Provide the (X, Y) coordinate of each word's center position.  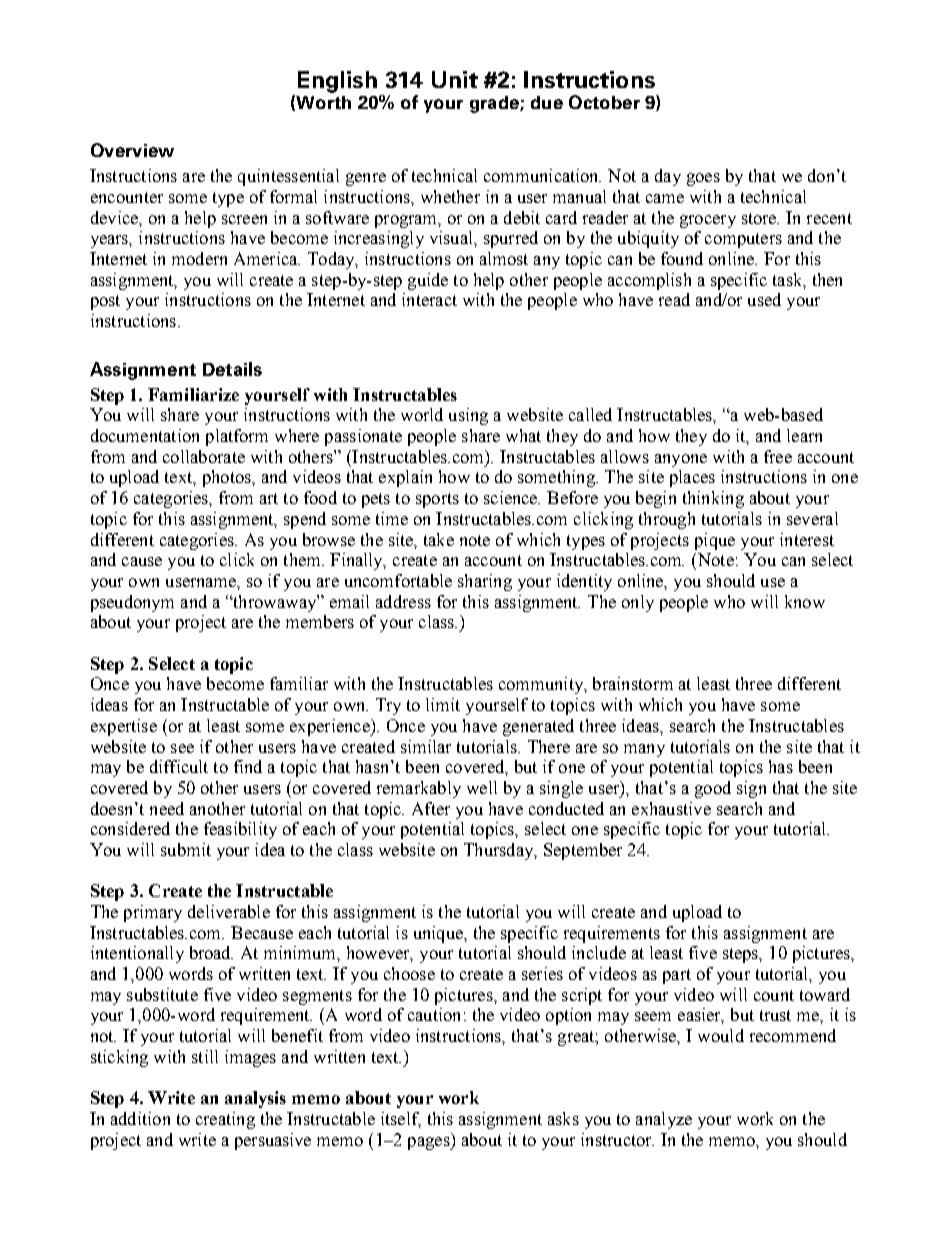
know (805, 601)
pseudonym (132, 603)
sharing (485, 582)
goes (703, 179)
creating (225, 1120)
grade (495, 104)
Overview (132, 150)
